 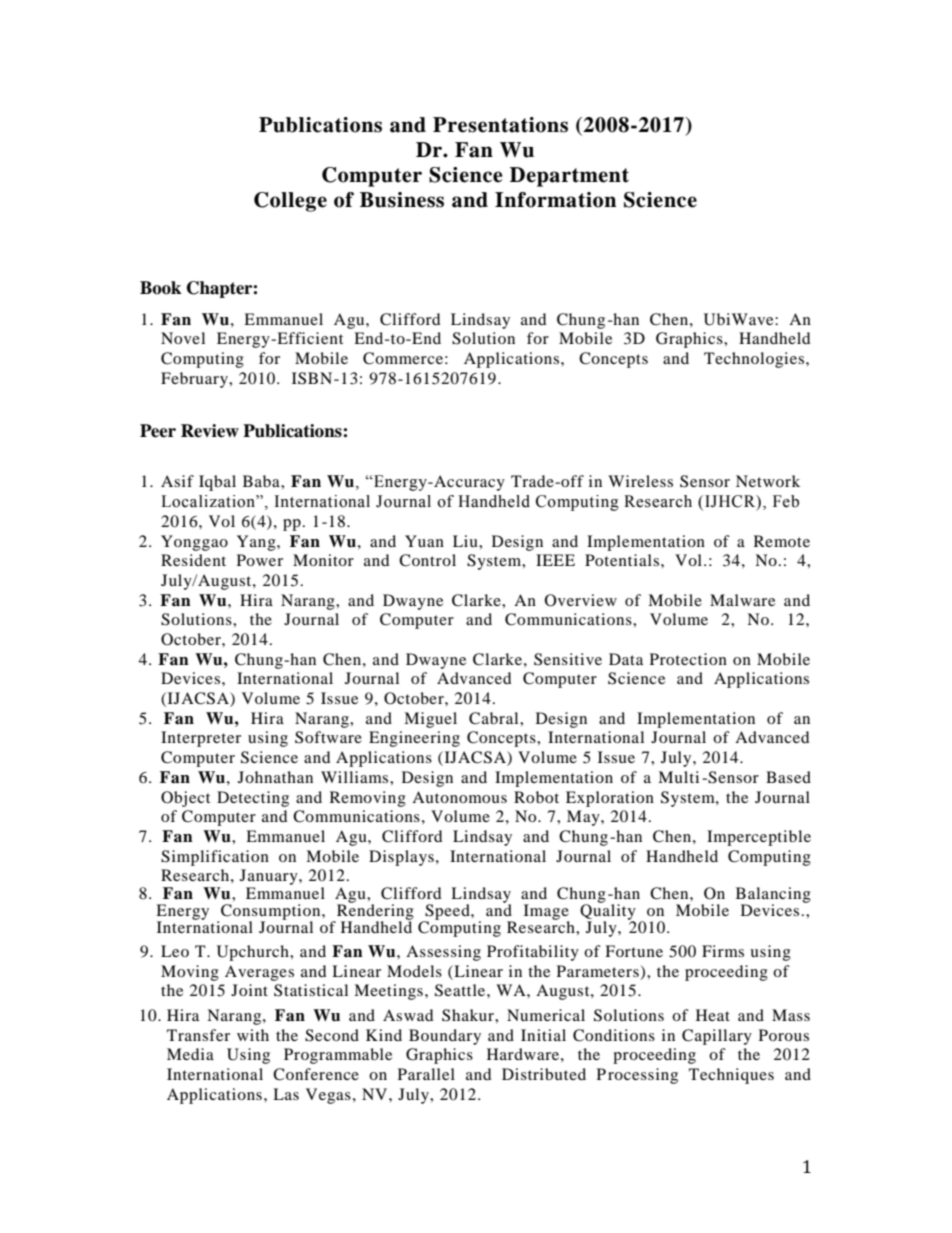 I want to click on with, so click(x=253, y=1035).
